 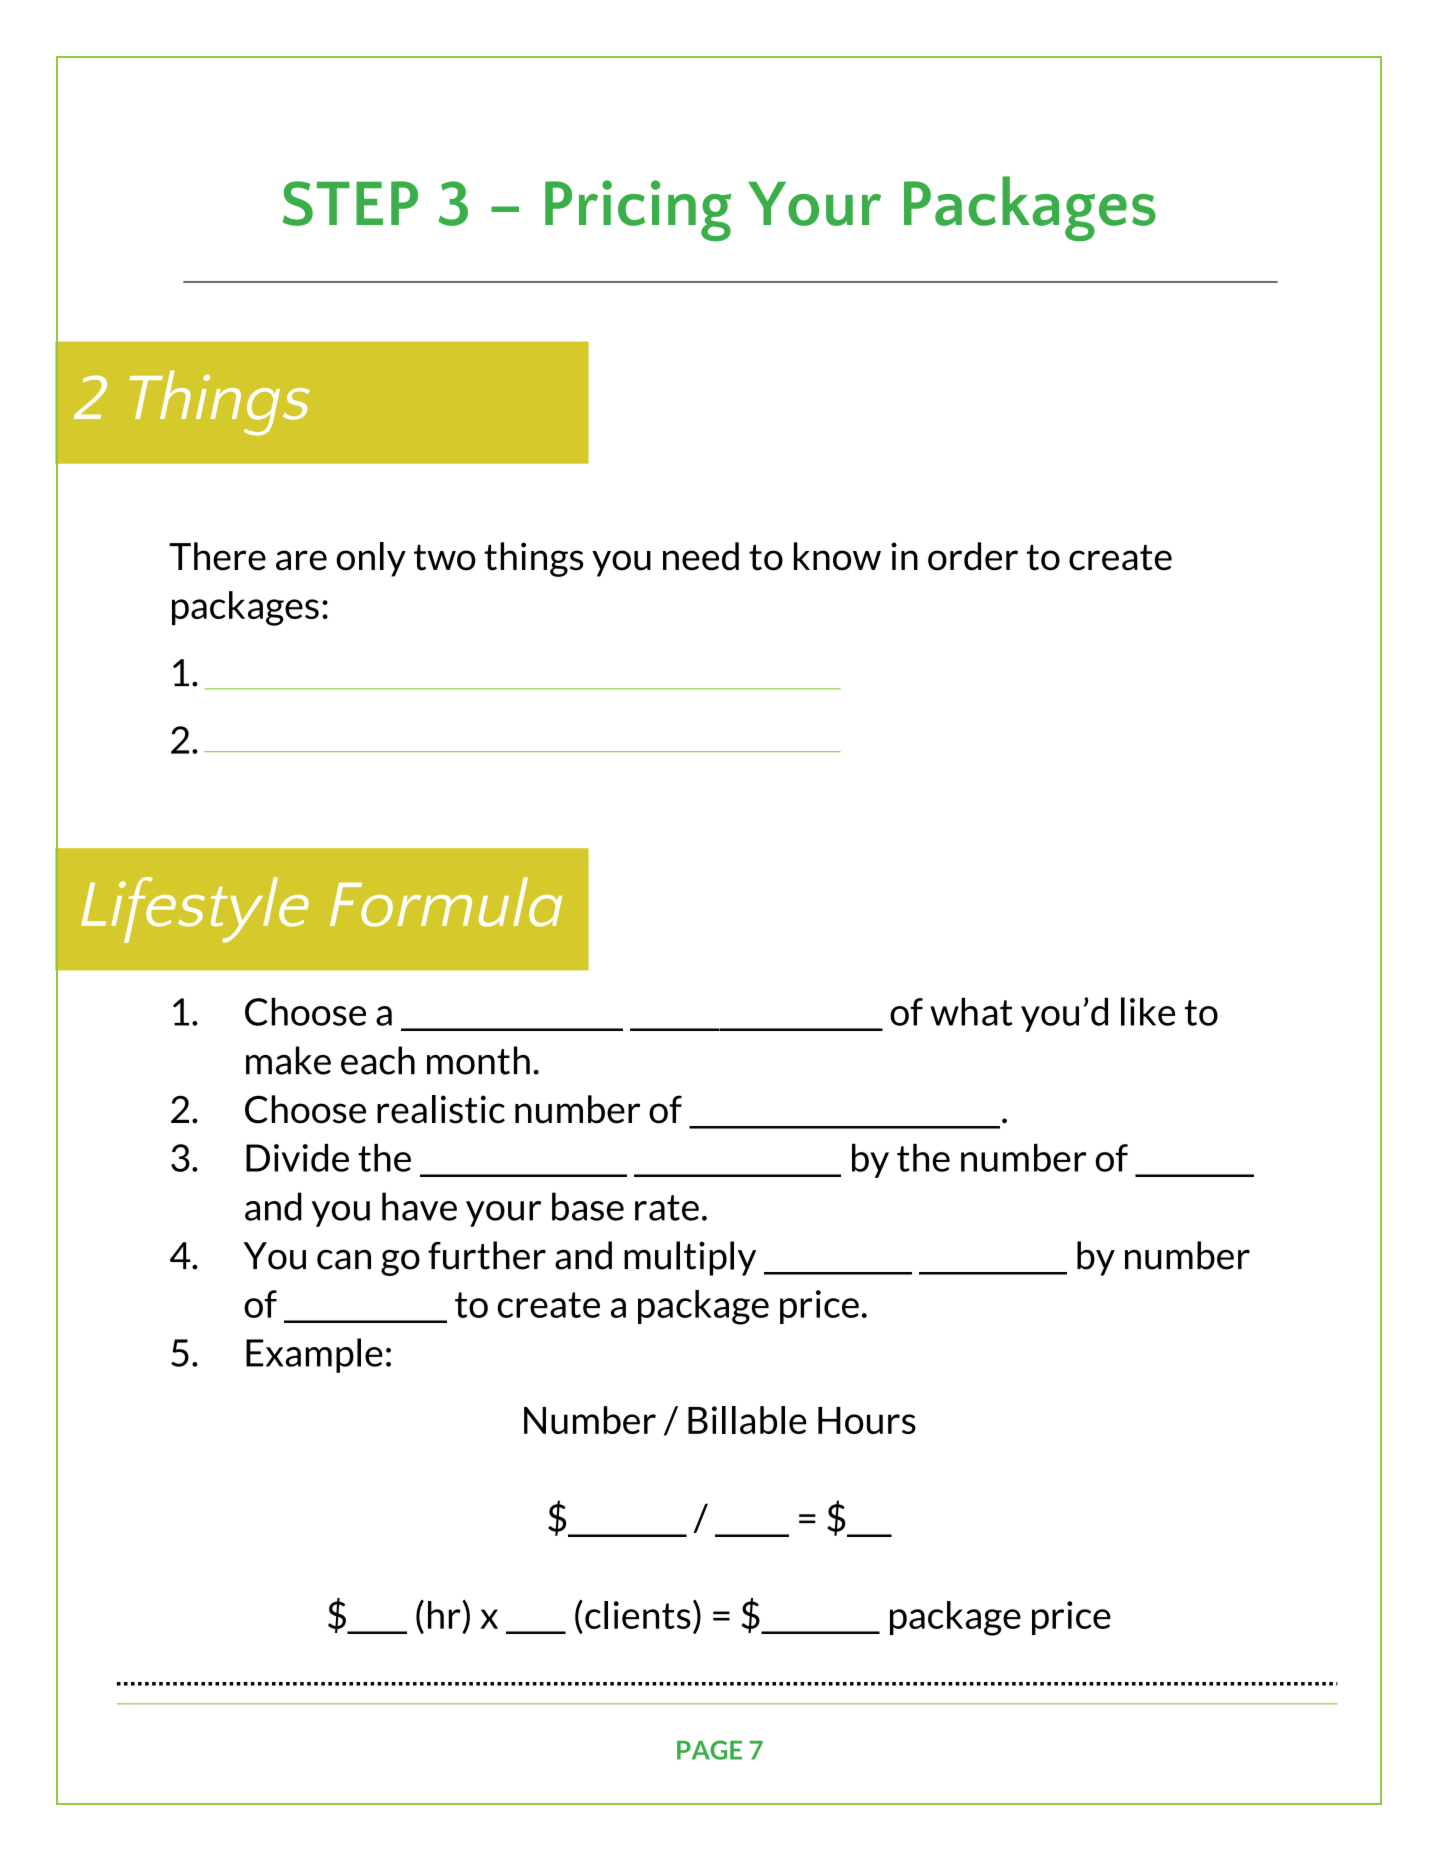 I want to click on Hours, so click(x=867, y=1420).
